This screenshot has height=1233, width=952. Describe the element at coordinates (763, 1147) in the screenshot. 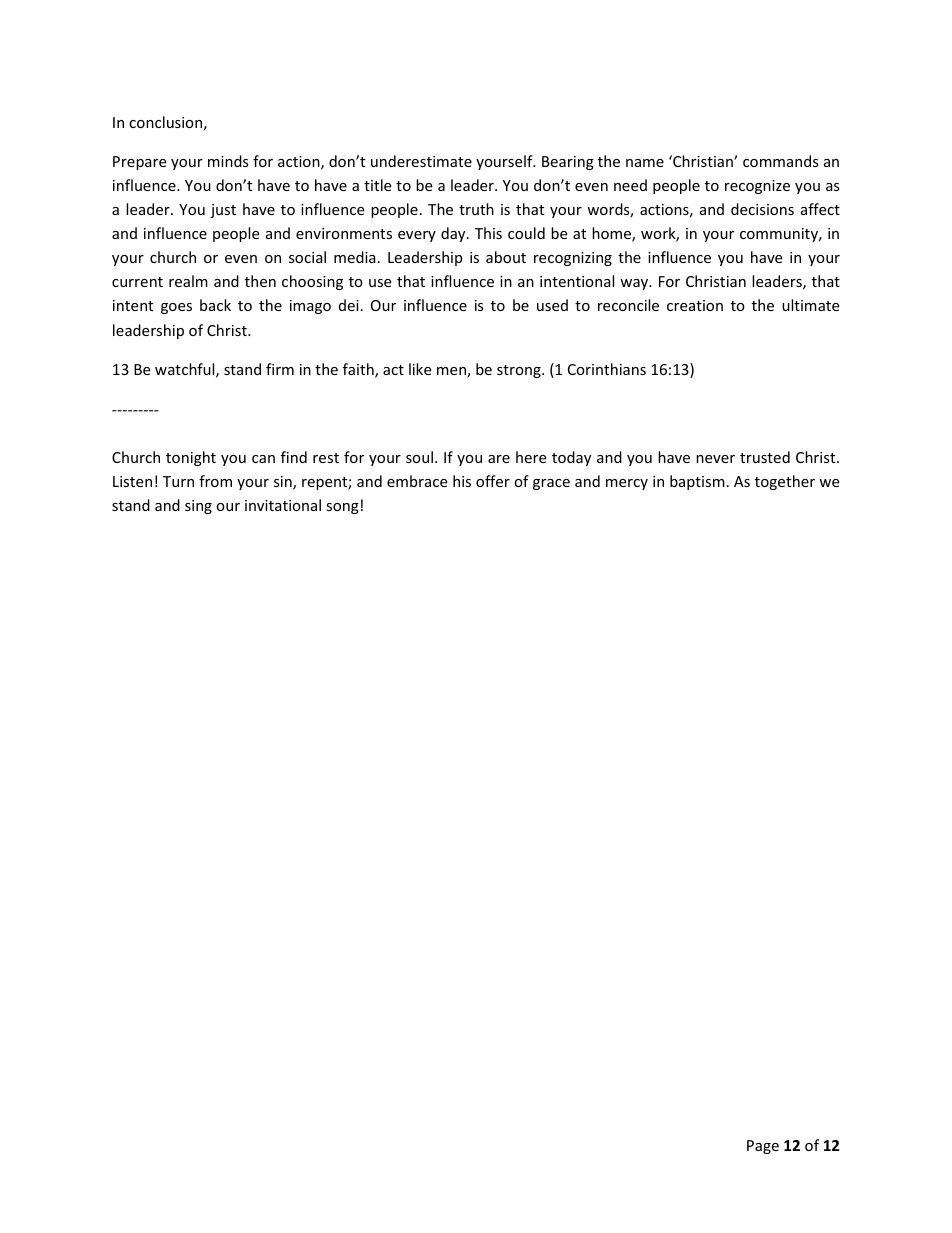

I see `Page` at that location.
